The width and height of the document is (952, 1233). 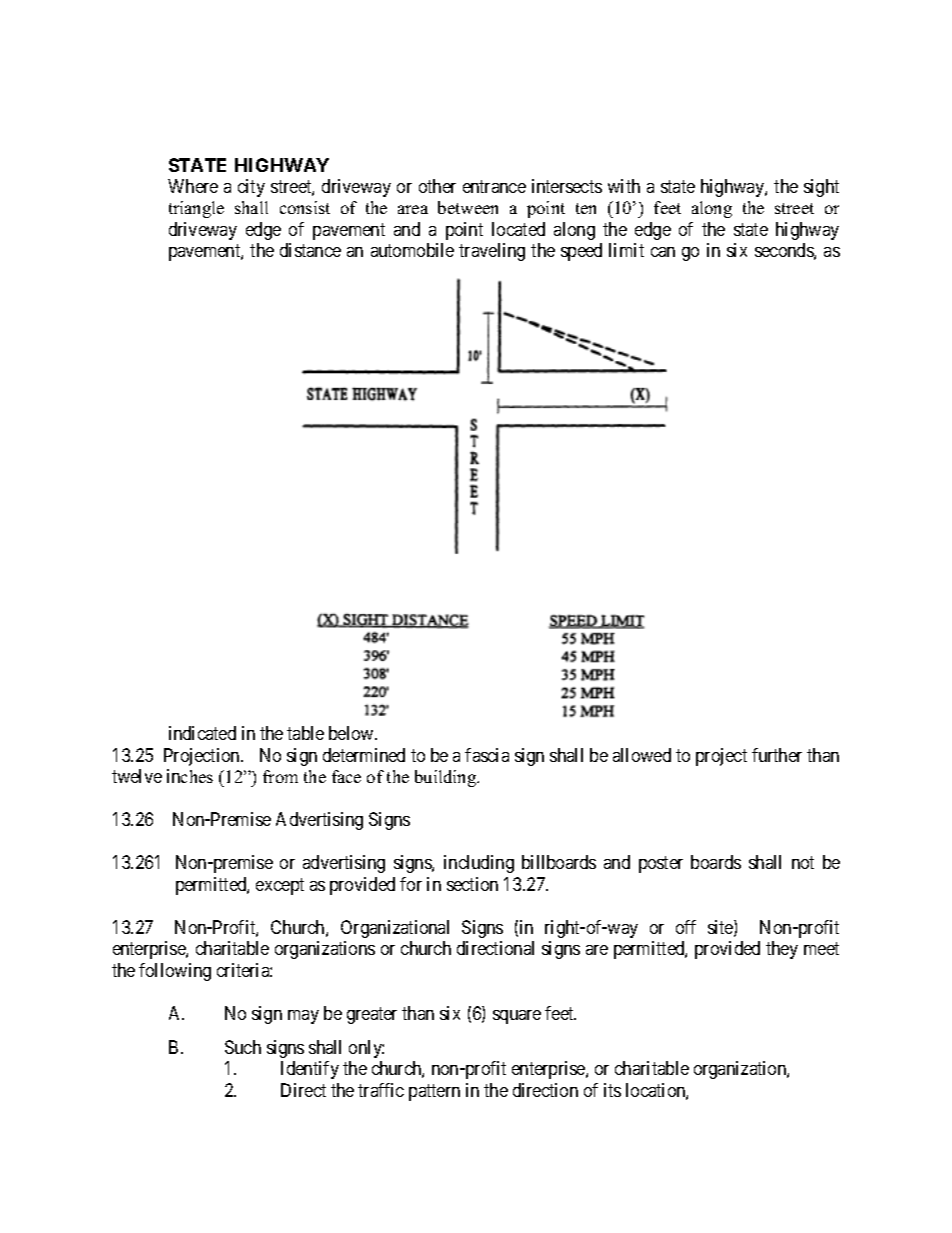 What do you see at coordinates (196, 209) in the document?
I see `triangle` at bounding box center [196, 209].
